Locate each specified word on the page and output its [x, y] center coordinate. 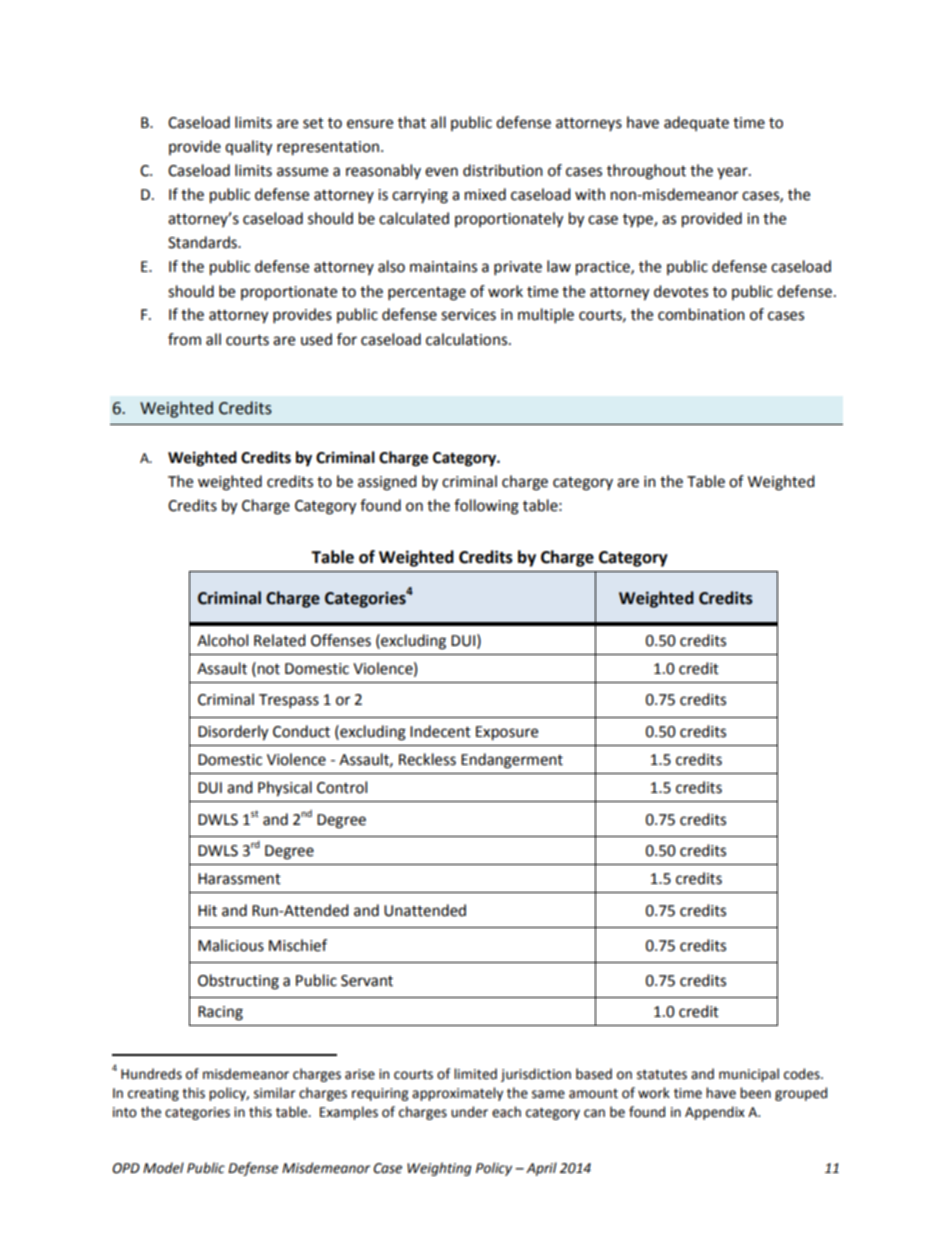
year [733, 173]
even [441, 172]
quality [248, 148]
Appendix [715, 1113]
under [469, 1112]
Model [163, 1168]
